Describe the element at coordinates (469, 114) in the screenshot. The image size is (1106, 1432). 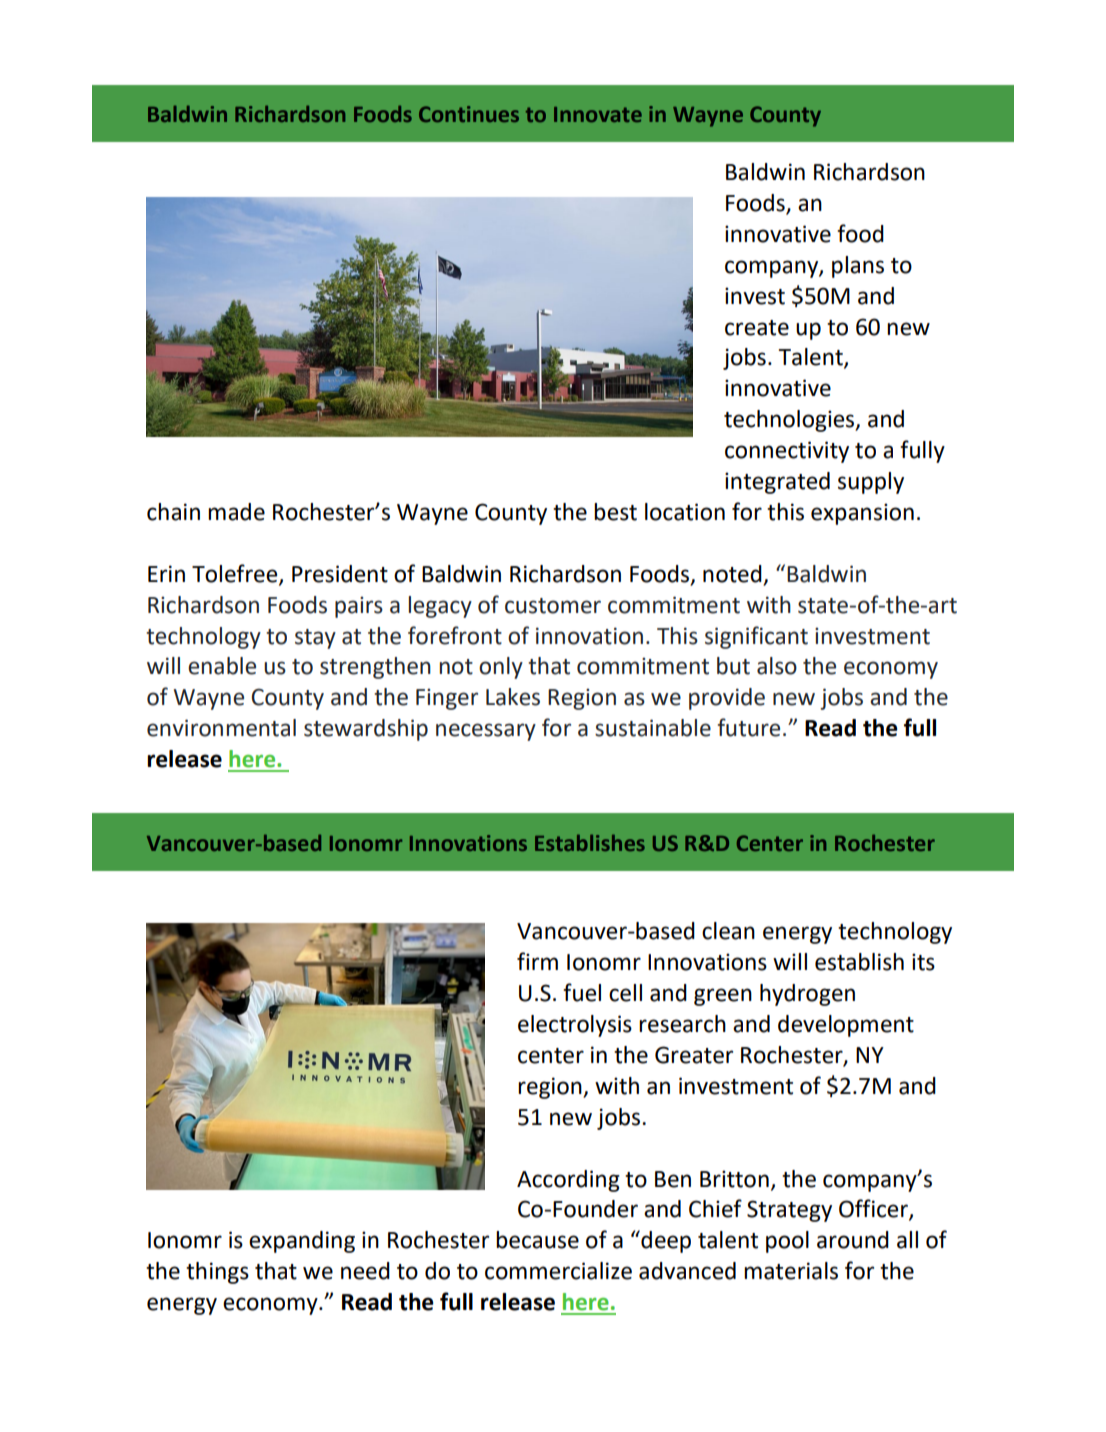
I see `Continues` at that location.
